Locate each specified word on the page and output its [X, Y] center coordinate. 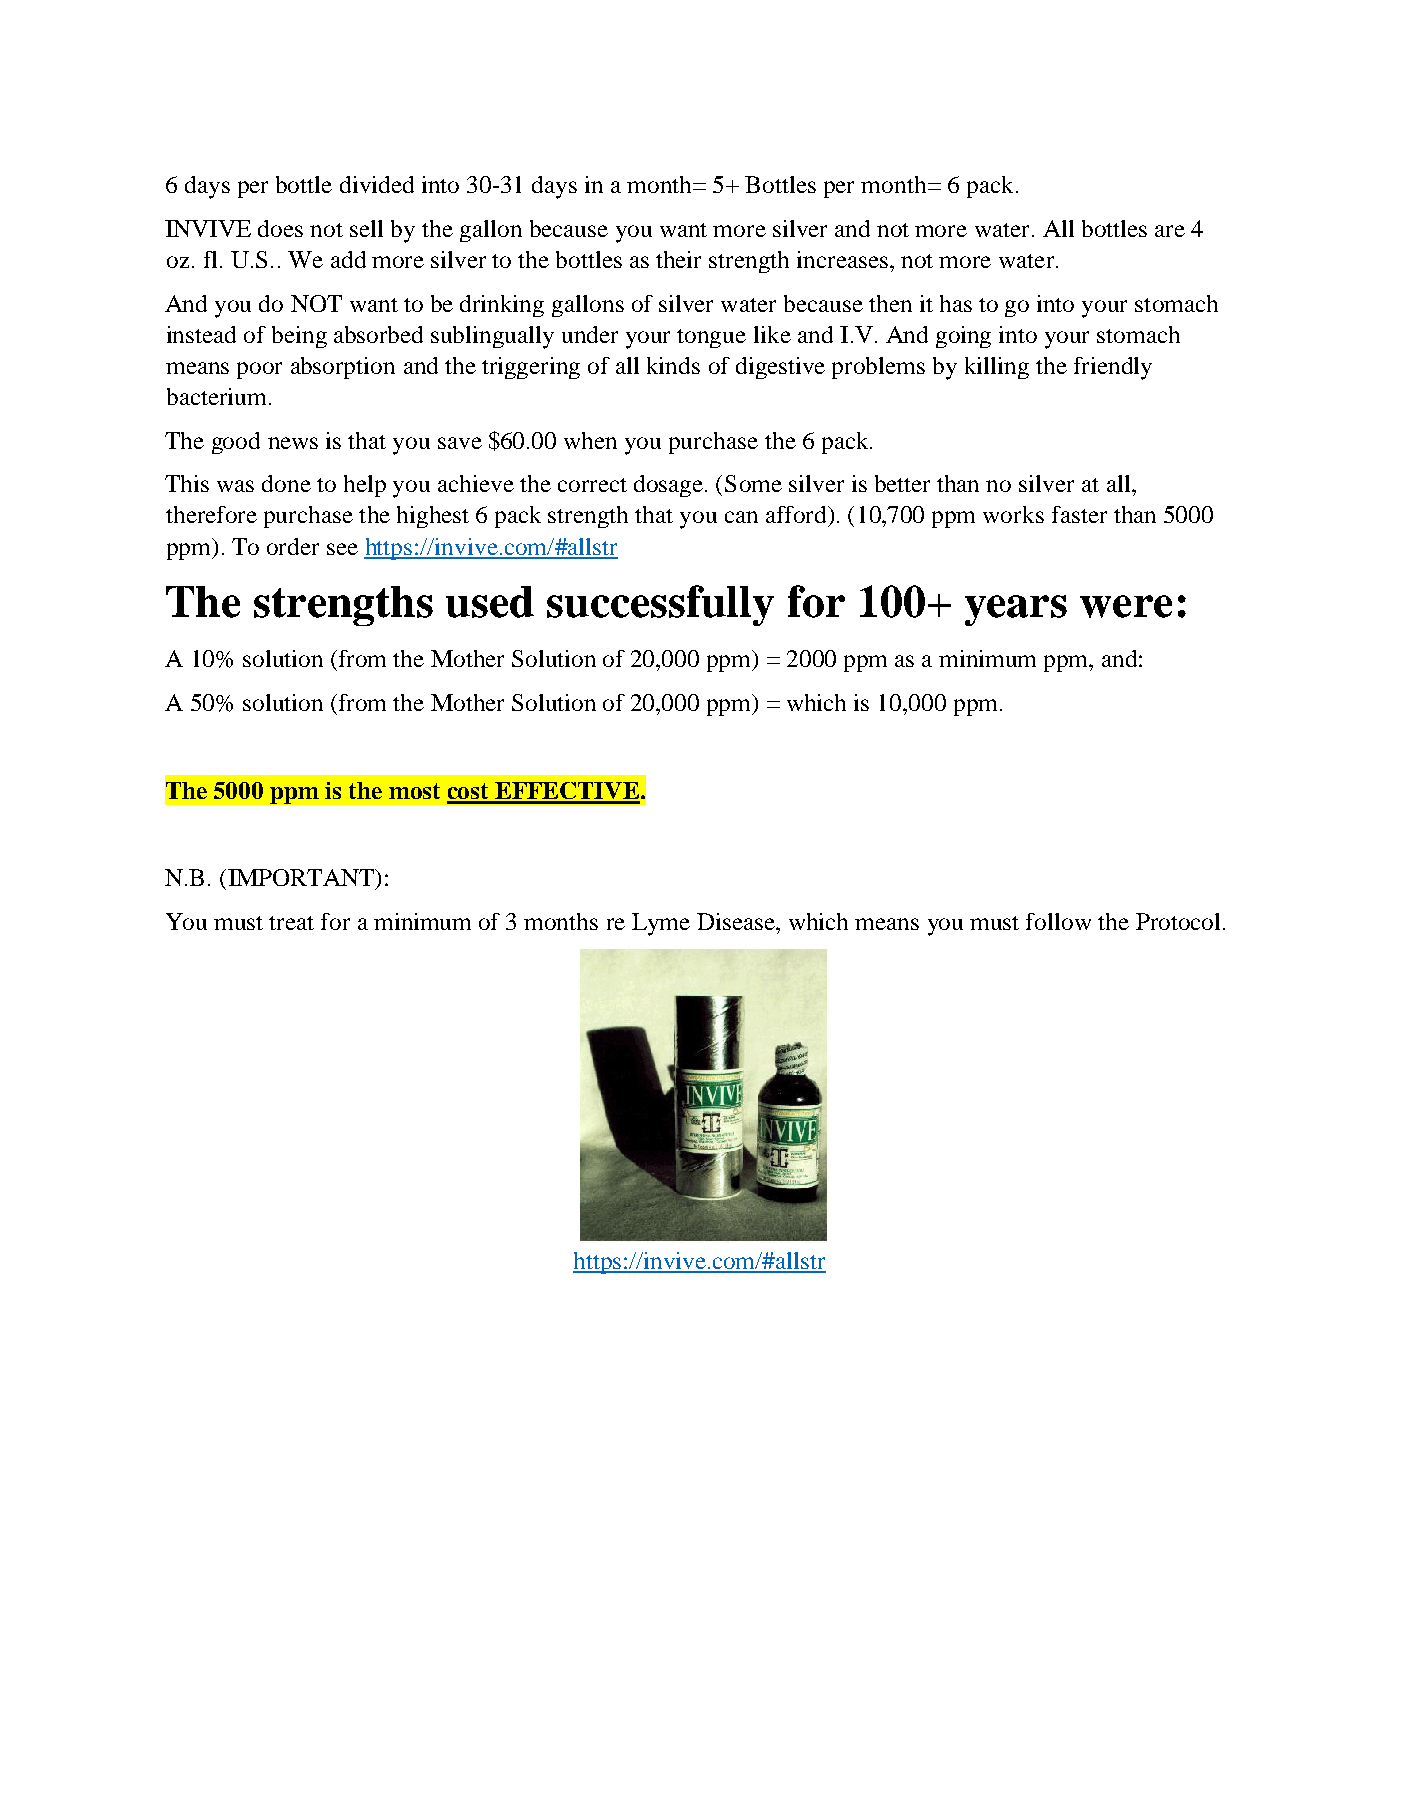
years [1016, 610]
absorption [343, 368]
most [414, 791]
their [678, 259]
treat [291, 923]
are [1170, 231]
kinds [673, 365]
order [293, 546]
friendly [1113, 368]
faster [1079, 514]
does [280, 228]
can [741, 517]
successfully [660, 605]
